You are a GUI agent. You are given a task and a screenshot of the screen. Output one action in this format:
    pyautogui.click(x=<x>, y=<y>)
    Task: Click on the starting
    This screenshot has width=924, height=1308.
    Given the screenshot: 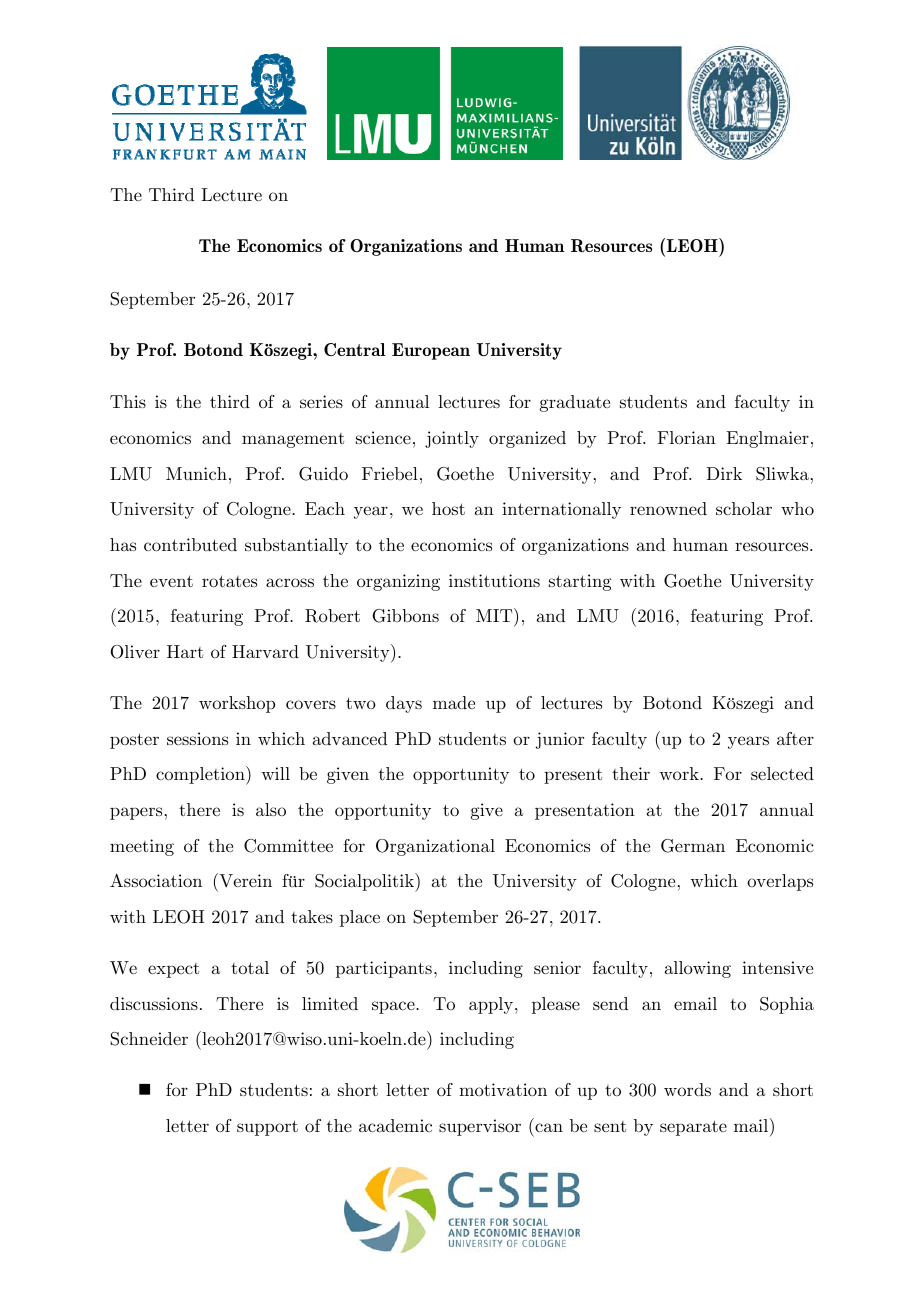 What is the action you would take?
    pyautogui.click(x=580, y=582)
